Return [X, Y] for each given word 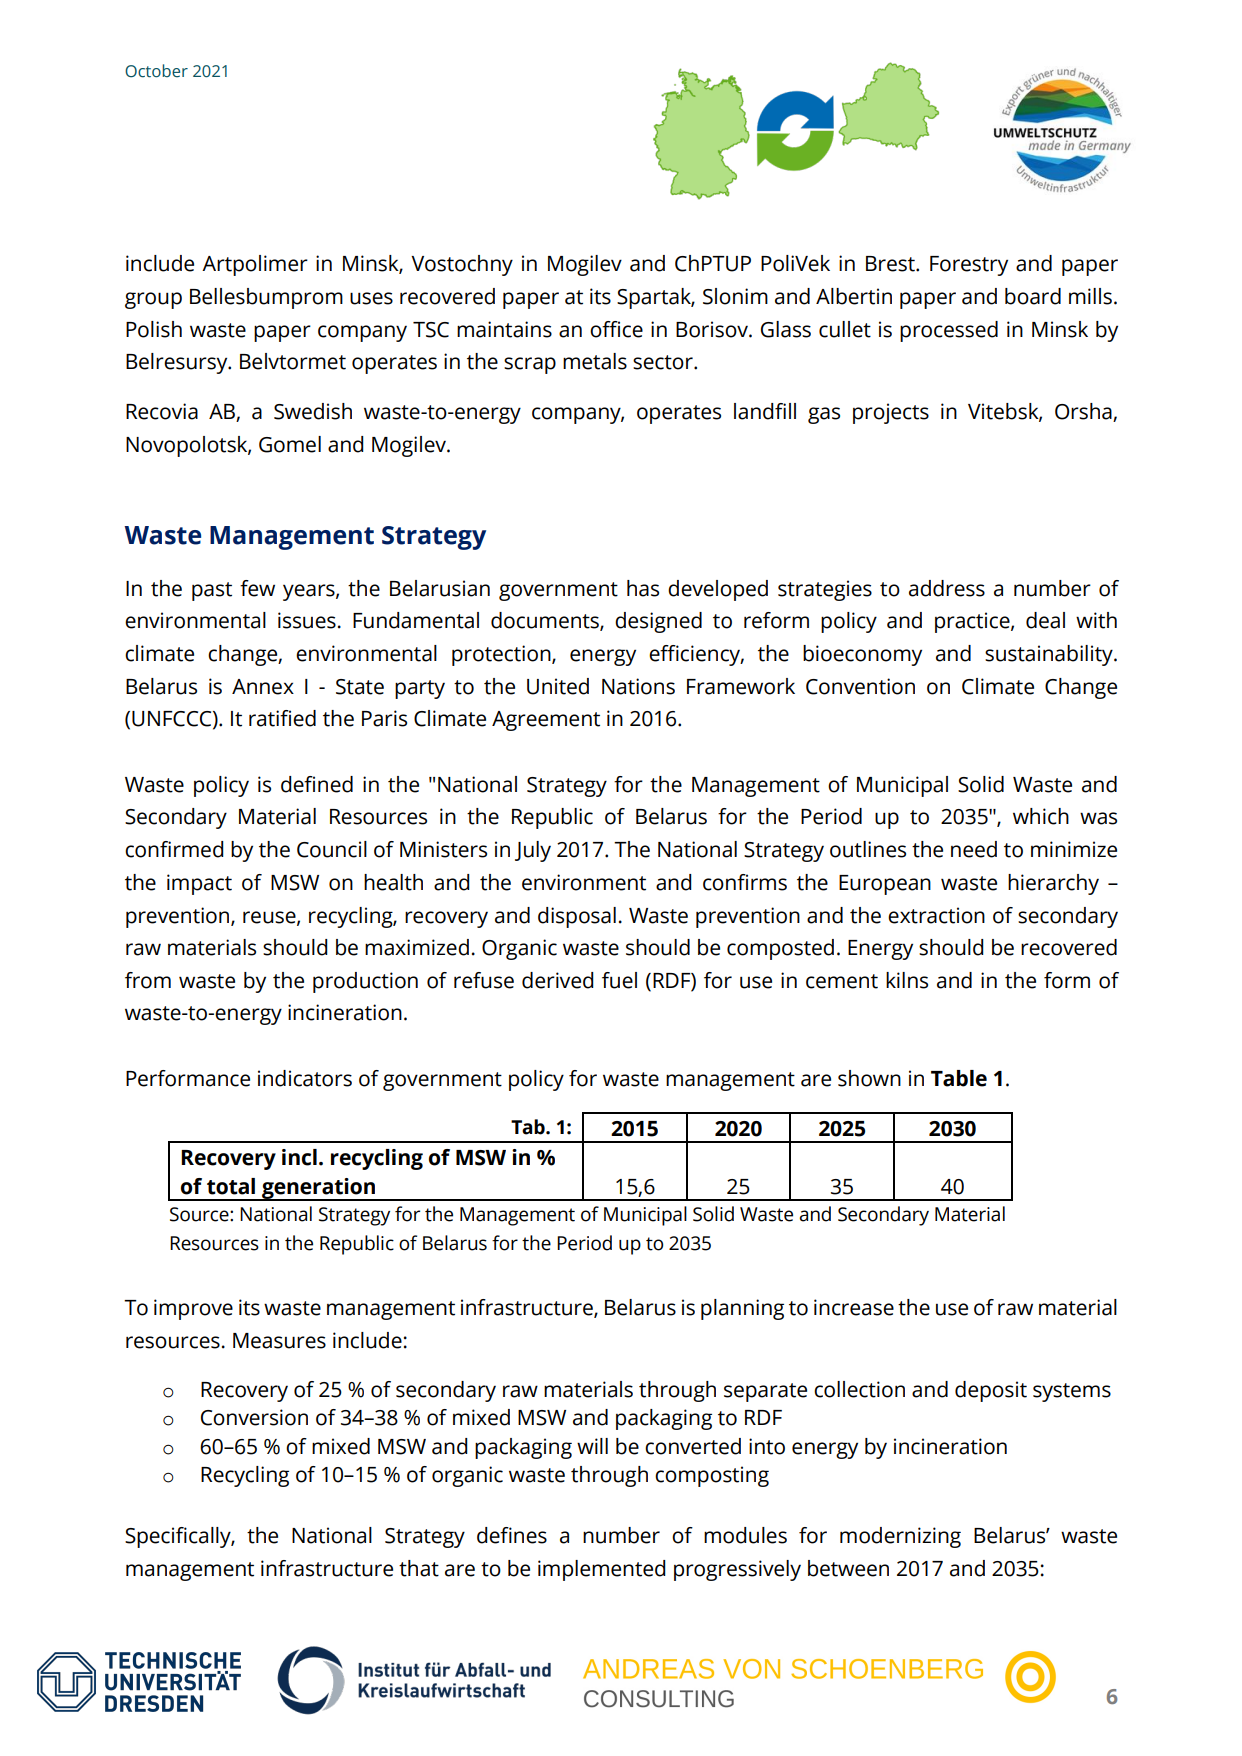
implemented [602, 1570]
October [156, 71]
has [643, 588]
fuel [619, 980]
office [616, 329]
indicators [305, 1078]
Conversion [254, 1417]
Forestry [969, 266]
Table [959, 1078]
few [257, 588]
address [947, 588]
